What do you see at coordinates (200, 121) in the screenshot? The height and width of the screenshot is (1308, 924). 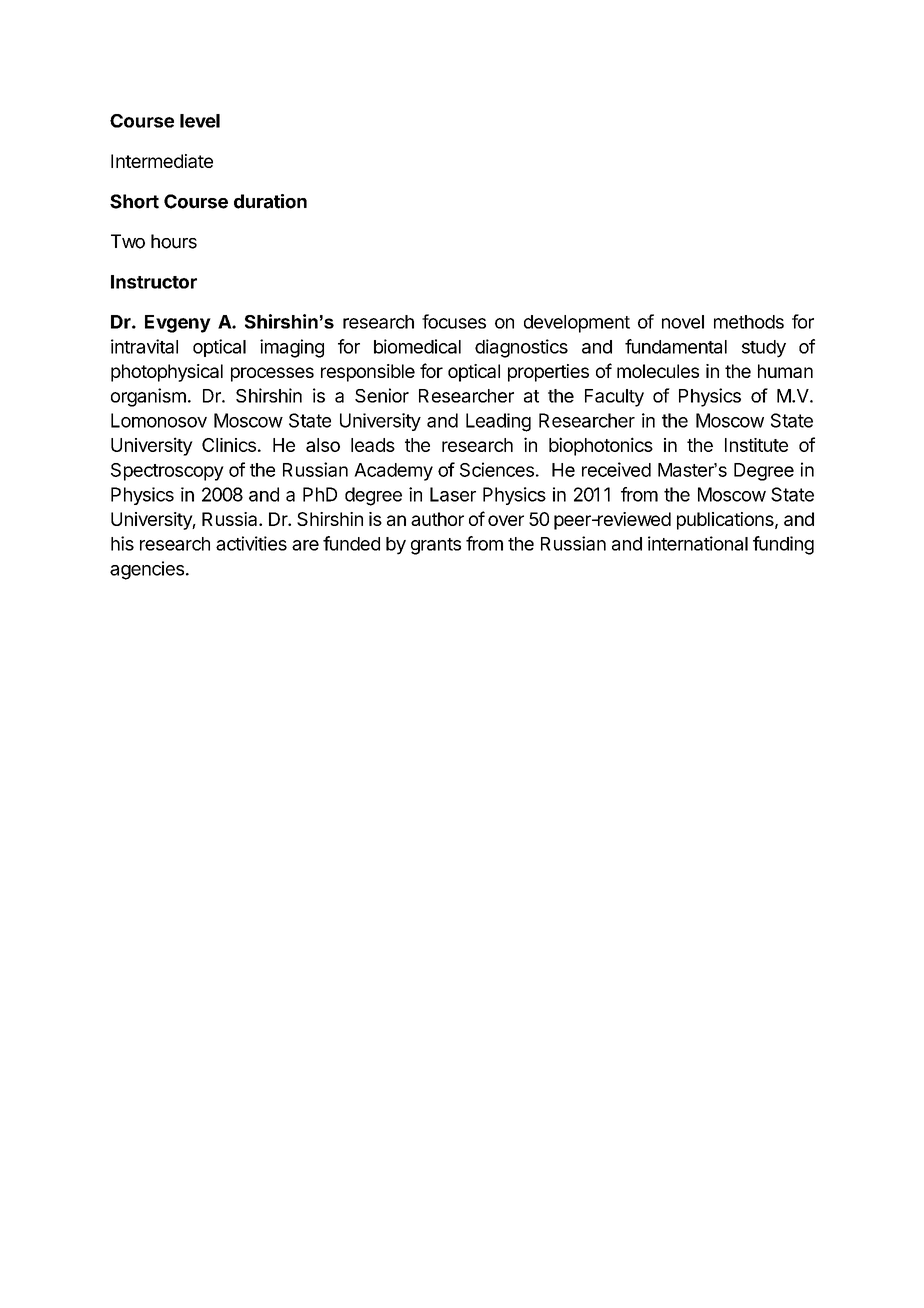 I see `level` at bounding box center [200, 121].
